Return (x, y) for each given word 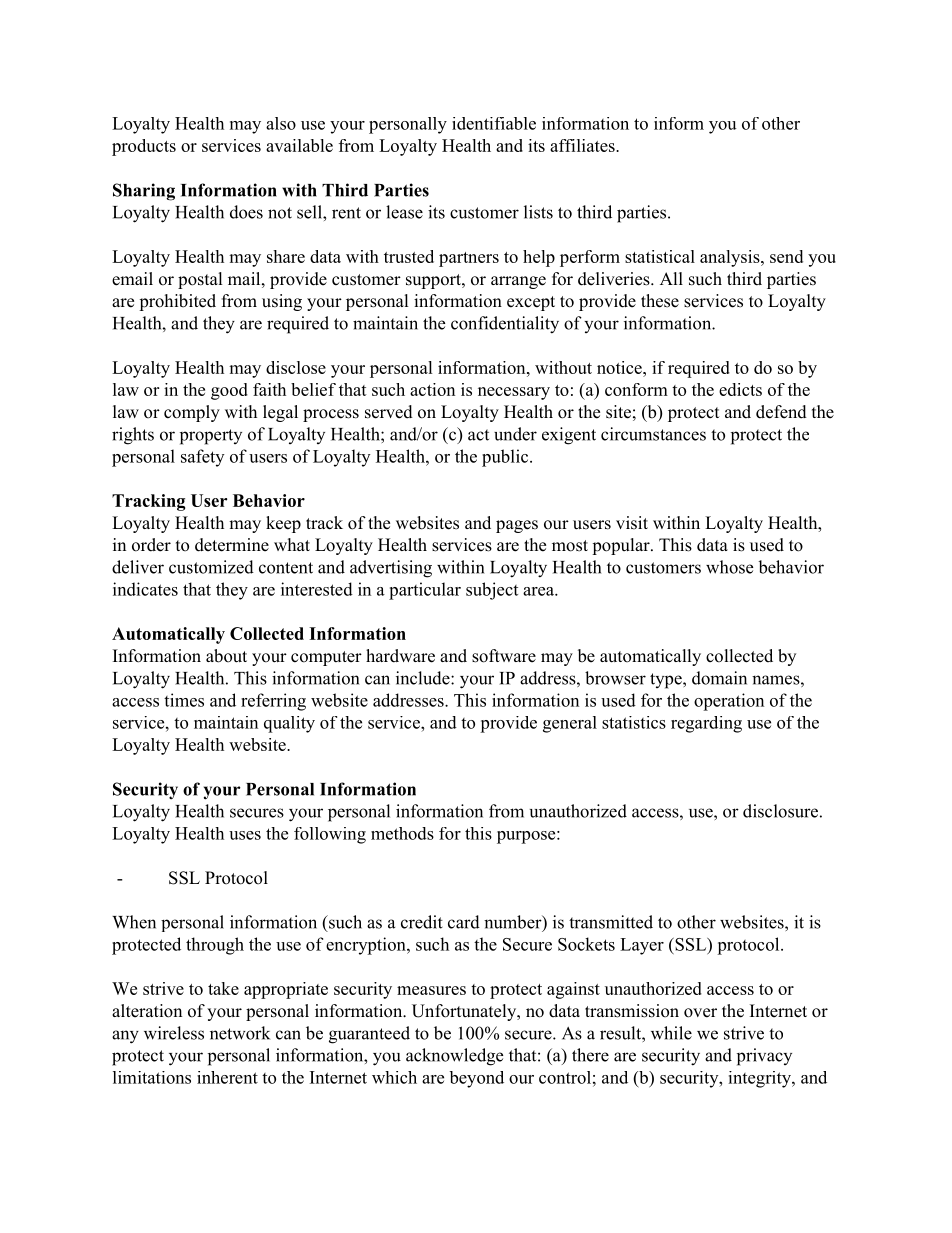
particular (425, 591)
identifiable (494, 123)
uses (245, 835)
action (432, 389)
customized (211, 567)
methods (402, 833)
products (144, 147)
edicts (740, 389)
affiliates (583, 145)
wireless (174, 1033)
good (229, 391)
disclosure (780, 811)
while (671, 1033)
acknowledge (454, 1057)
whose (729, 567)
